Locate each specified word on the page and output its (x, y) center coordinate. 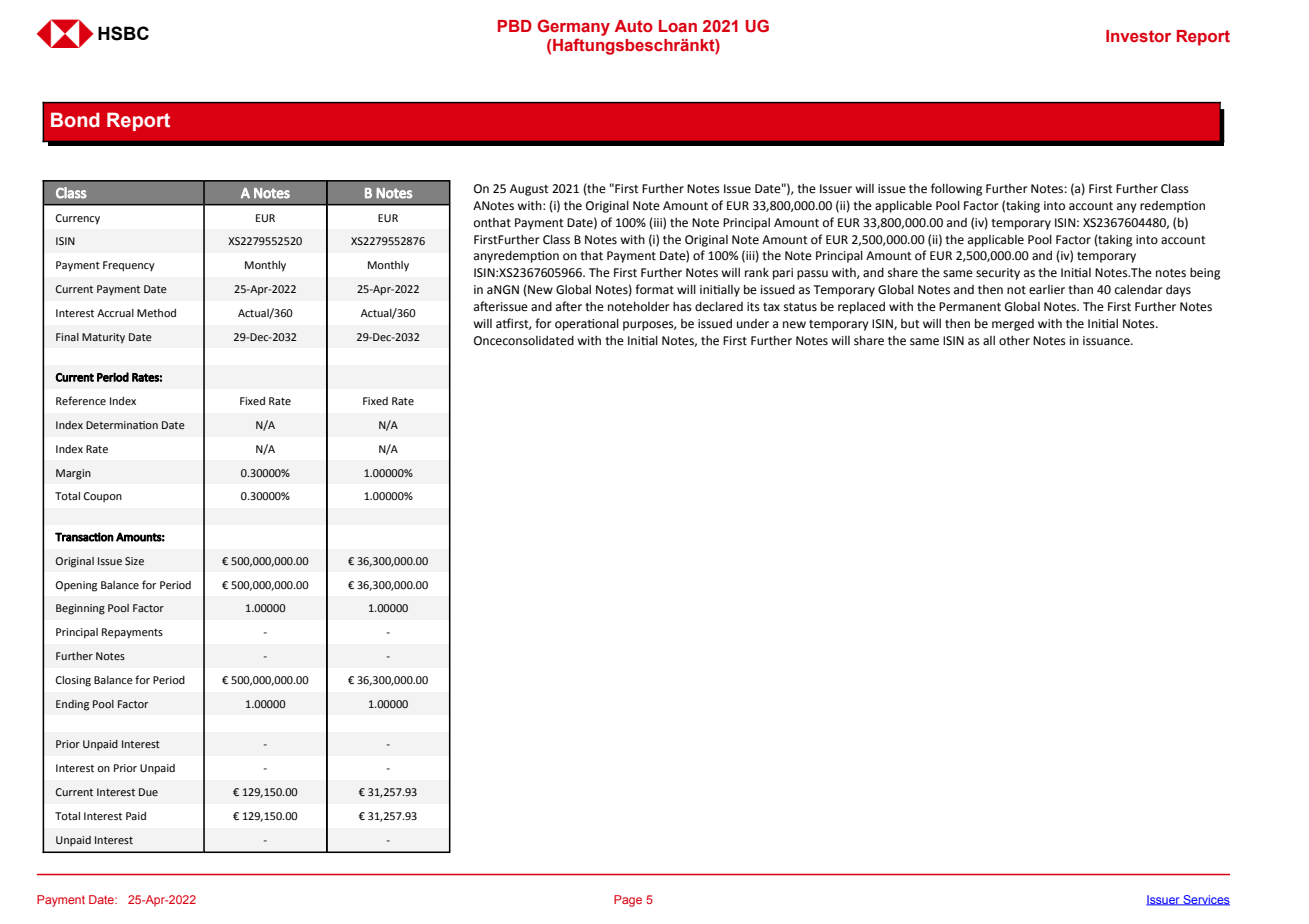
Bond (75, 120)
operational (587, 324)
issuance (1107, 341)
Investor (1138, 36)
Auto (634, 26)
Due (148, 792)
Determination (122, 425)
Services (1205, 900)
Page (628, 901)
